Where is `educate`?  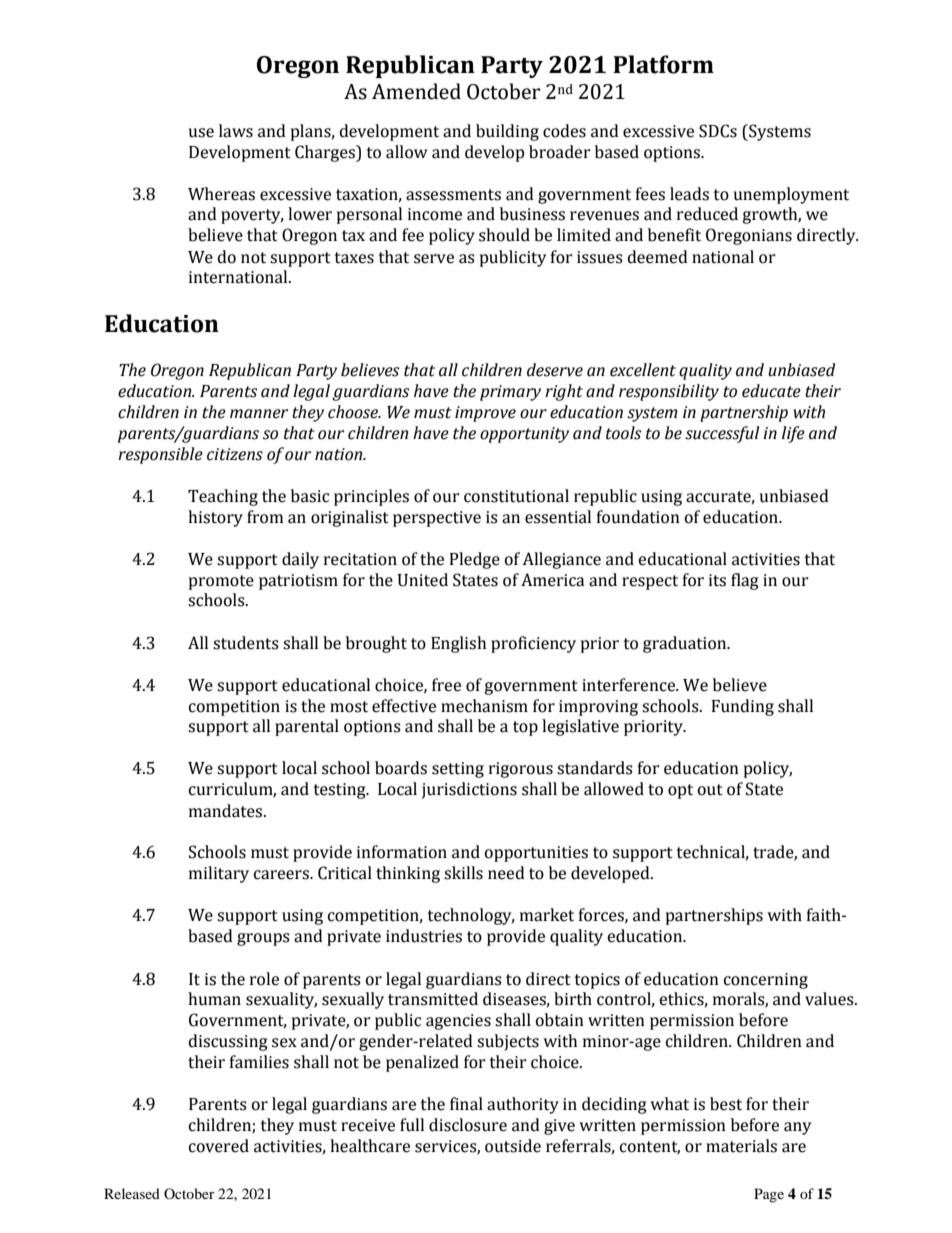
educate is located at coordinates (771, 391).
